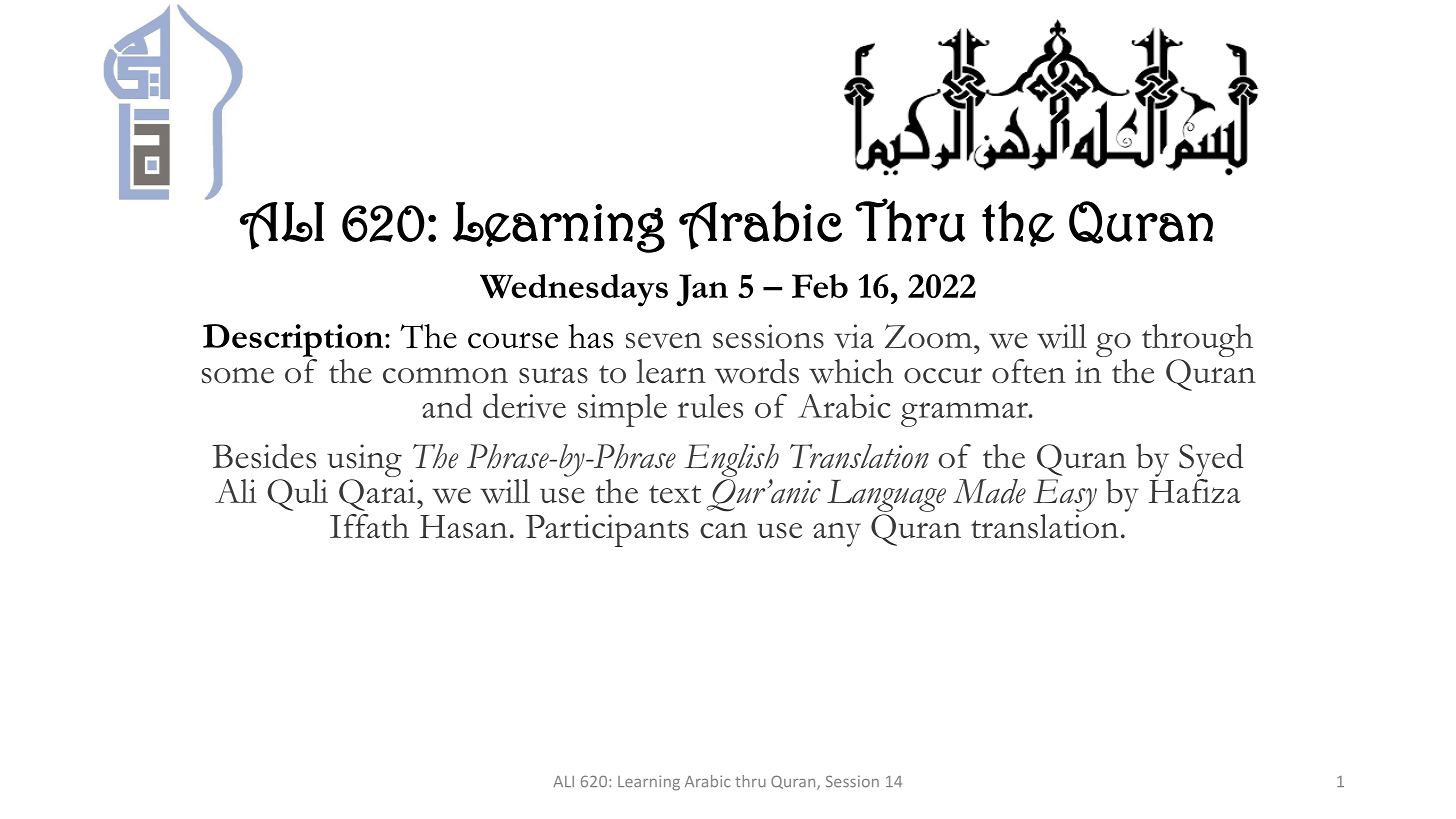  What do you see at coordinates (463, 527) in the screenshot?
I see `Hasan` at bounding box center [463, 527].
